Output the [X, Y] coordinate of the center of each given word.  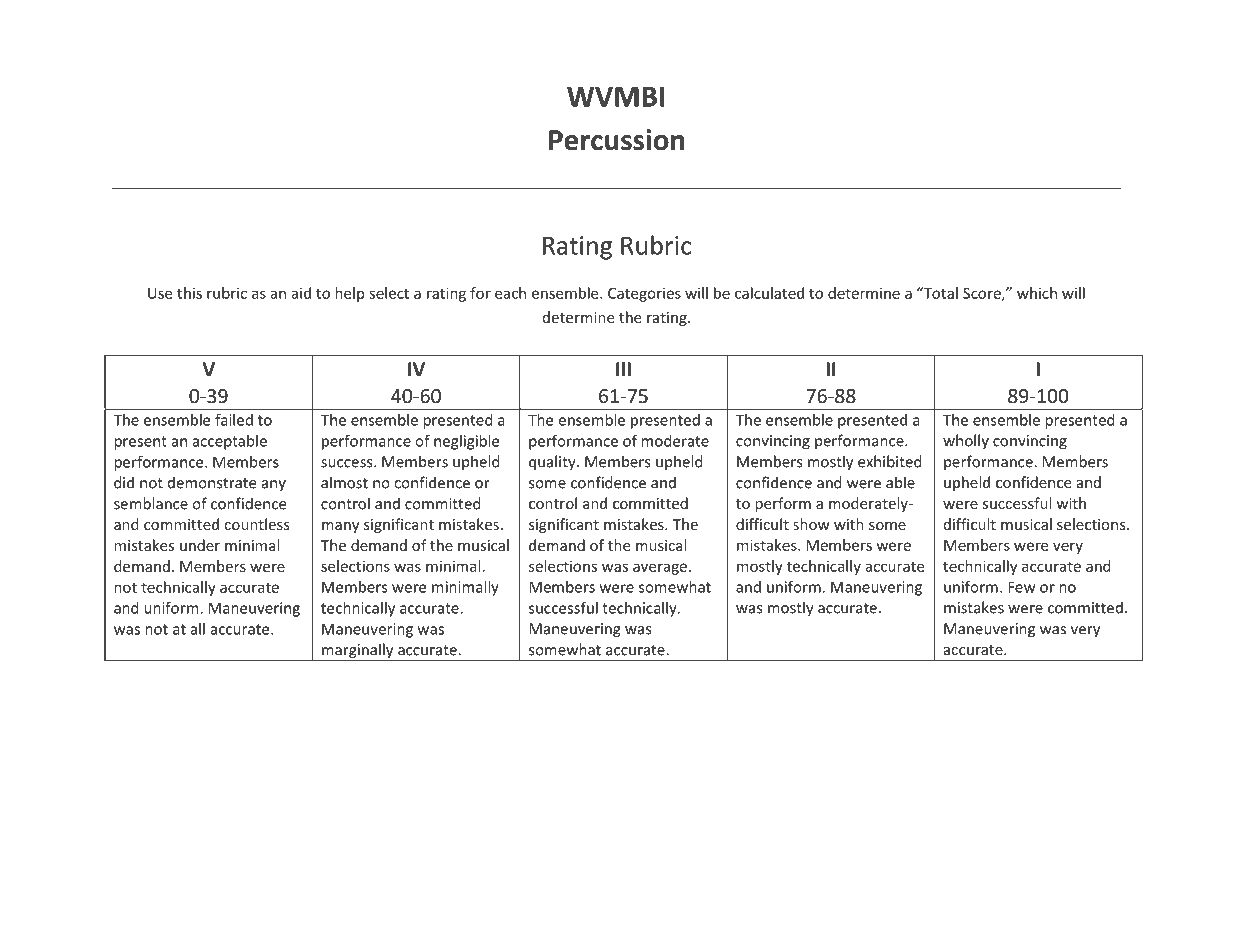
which [1037, 293]
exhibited [890, 461]
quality [553, 463]
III [623, 369]
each [510, 293]
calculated [769, 293]
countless [257, 524]
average [660, 569]
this [189, 293]
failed [234, 420]
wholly [966, 442]
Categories [644, 294]
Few [1021, 587]
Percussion [616, 140]
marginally [358, 652]
